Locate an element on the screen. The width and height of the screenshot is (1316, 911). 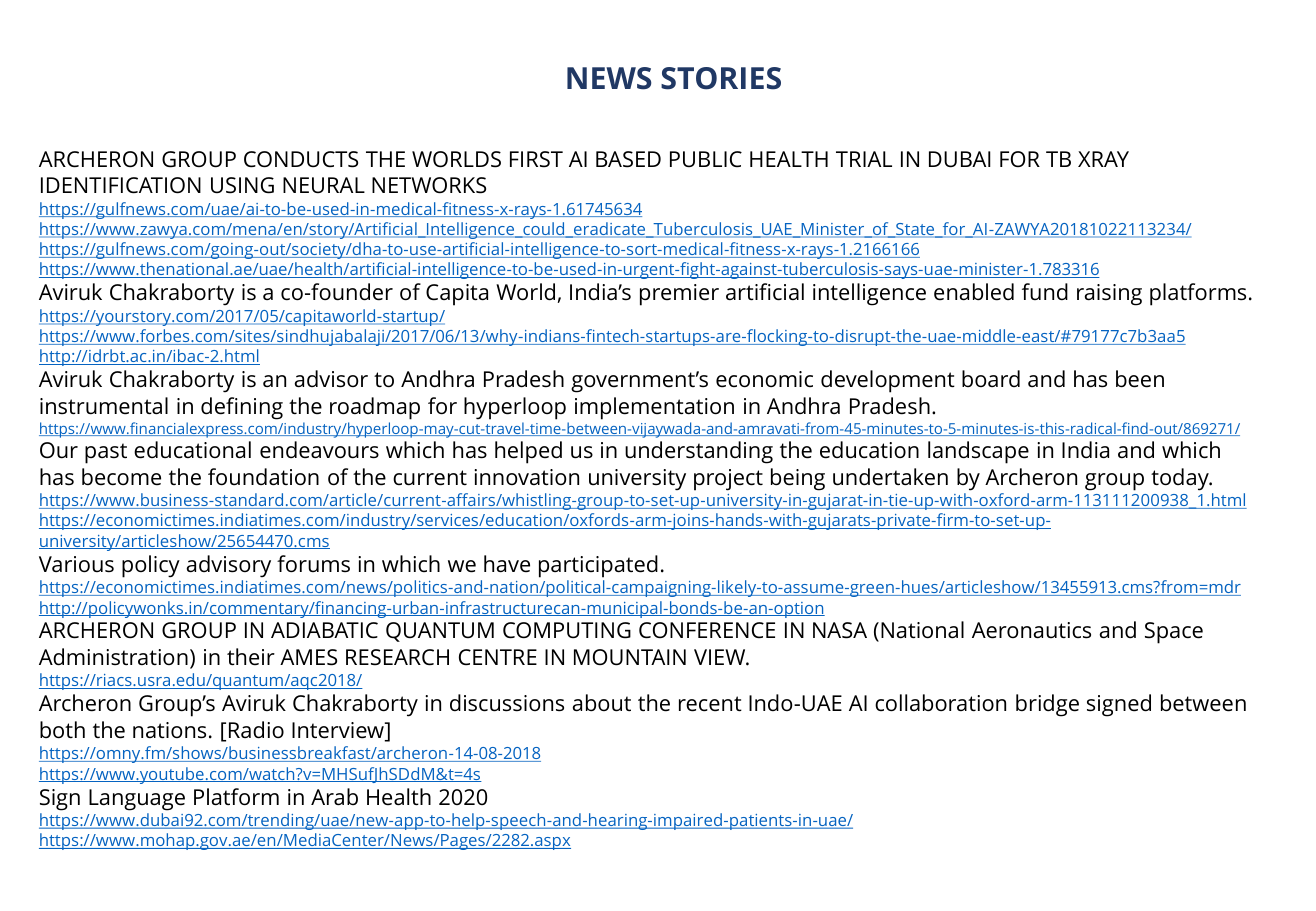
today is located at coordinates (1181, 479).
